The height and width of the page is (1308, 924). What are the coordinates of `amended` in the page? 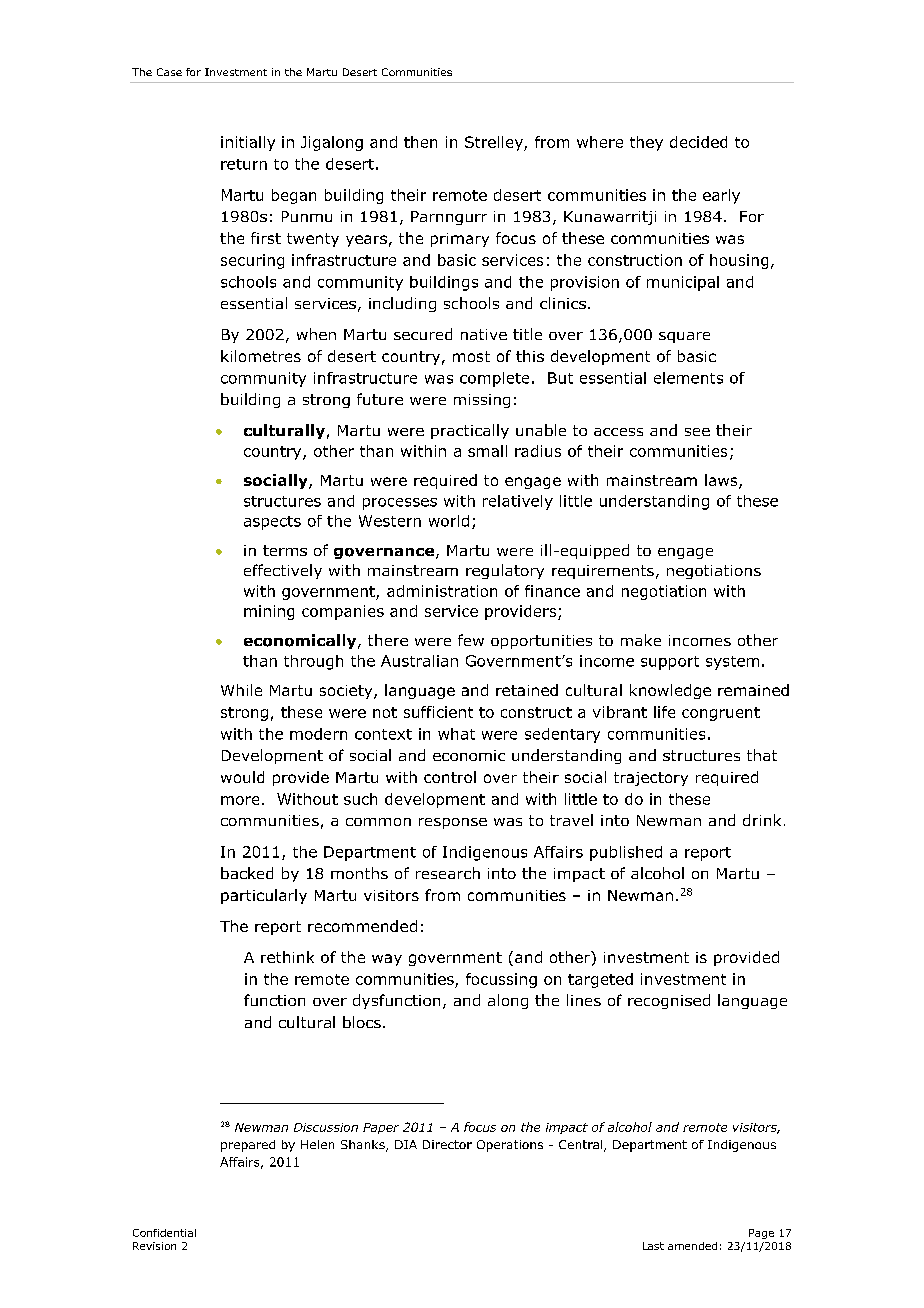 It's located at (692, 1246).
